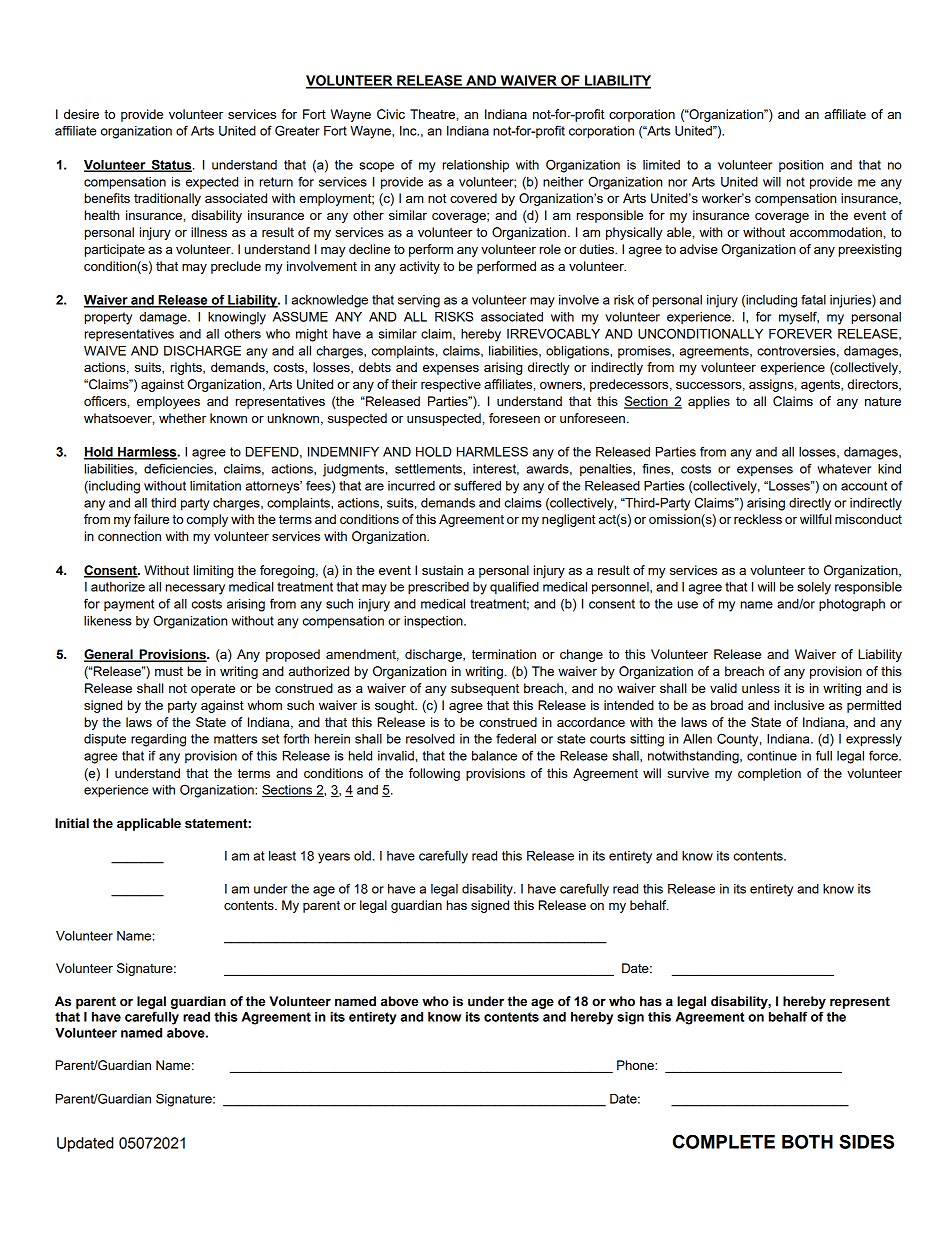 This page has width=952, height=1233. Describe the element at coordinates (129, 605) in the page. I see `payment` at that location.
